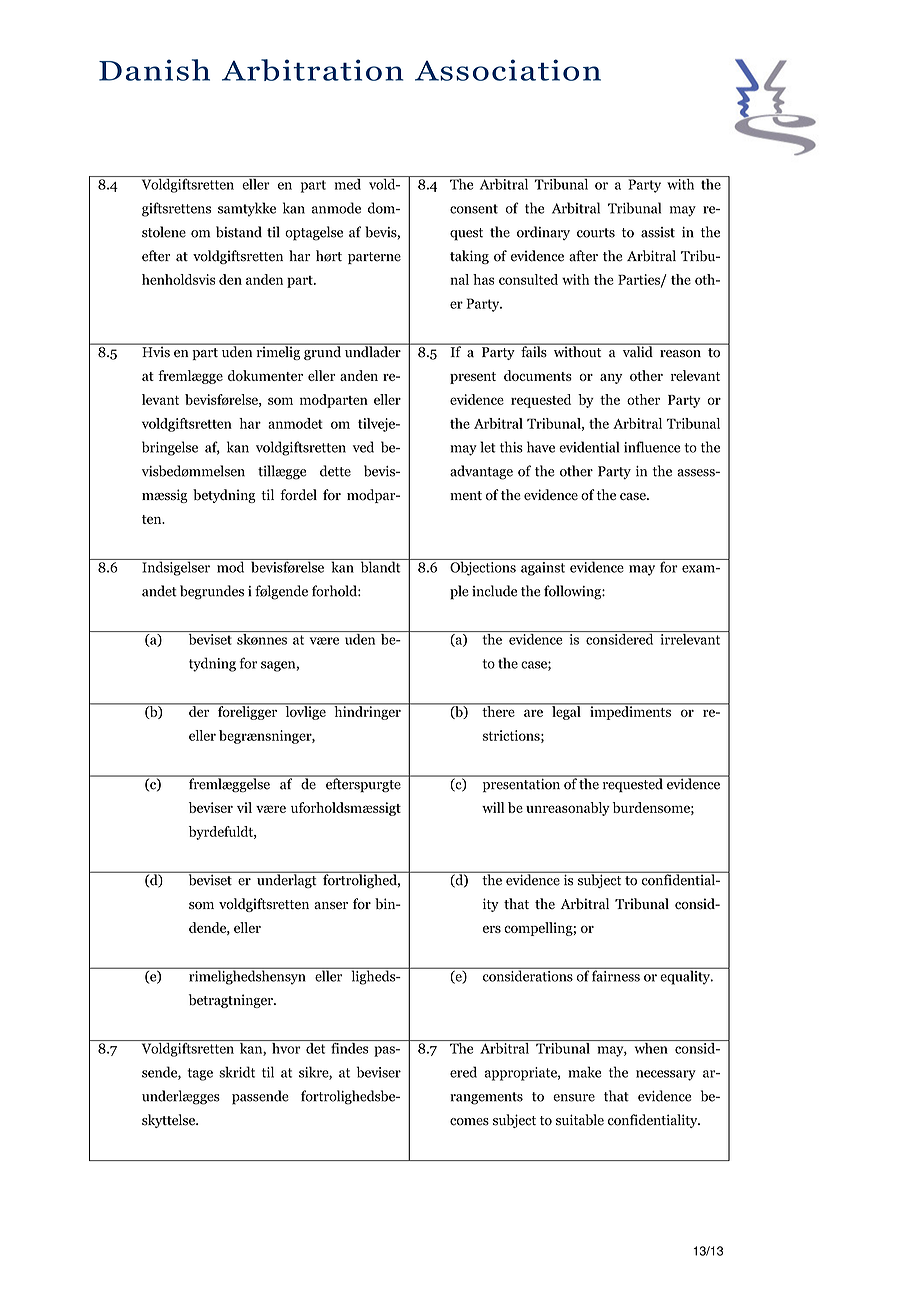 This screenshot has width=924, height=1308. Describe the element at coordinates (574, 1098) in the screenshot. I see `ensure` at that location.
